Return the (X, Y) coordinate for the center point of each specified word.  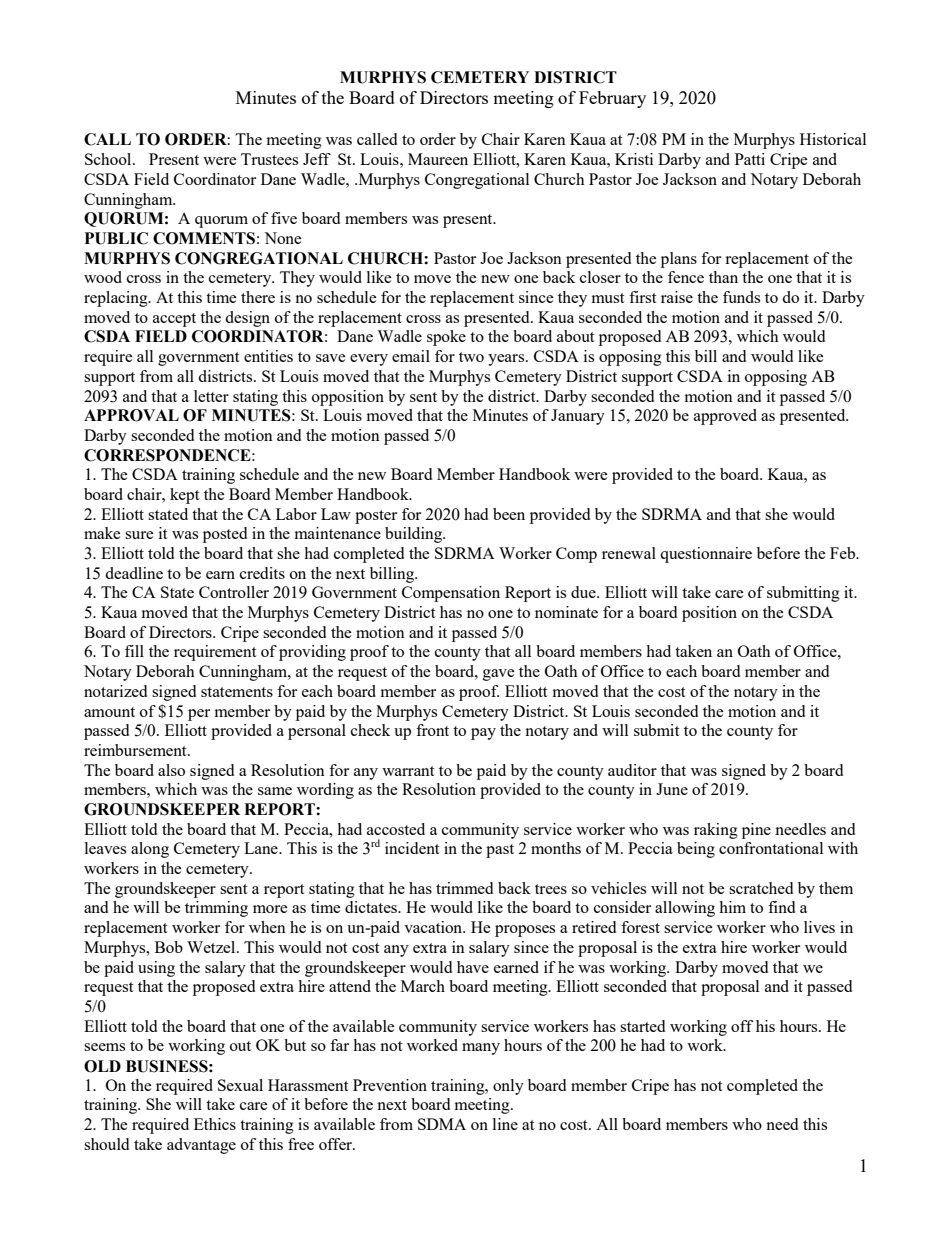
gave (499, 675)
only (508, 1087)
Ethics (215, 1124)
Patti (750, 159)
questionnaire (706, 555)
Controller (234, 592)
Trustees (269, 159)
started (642, 1026)
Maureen (438, 159)
